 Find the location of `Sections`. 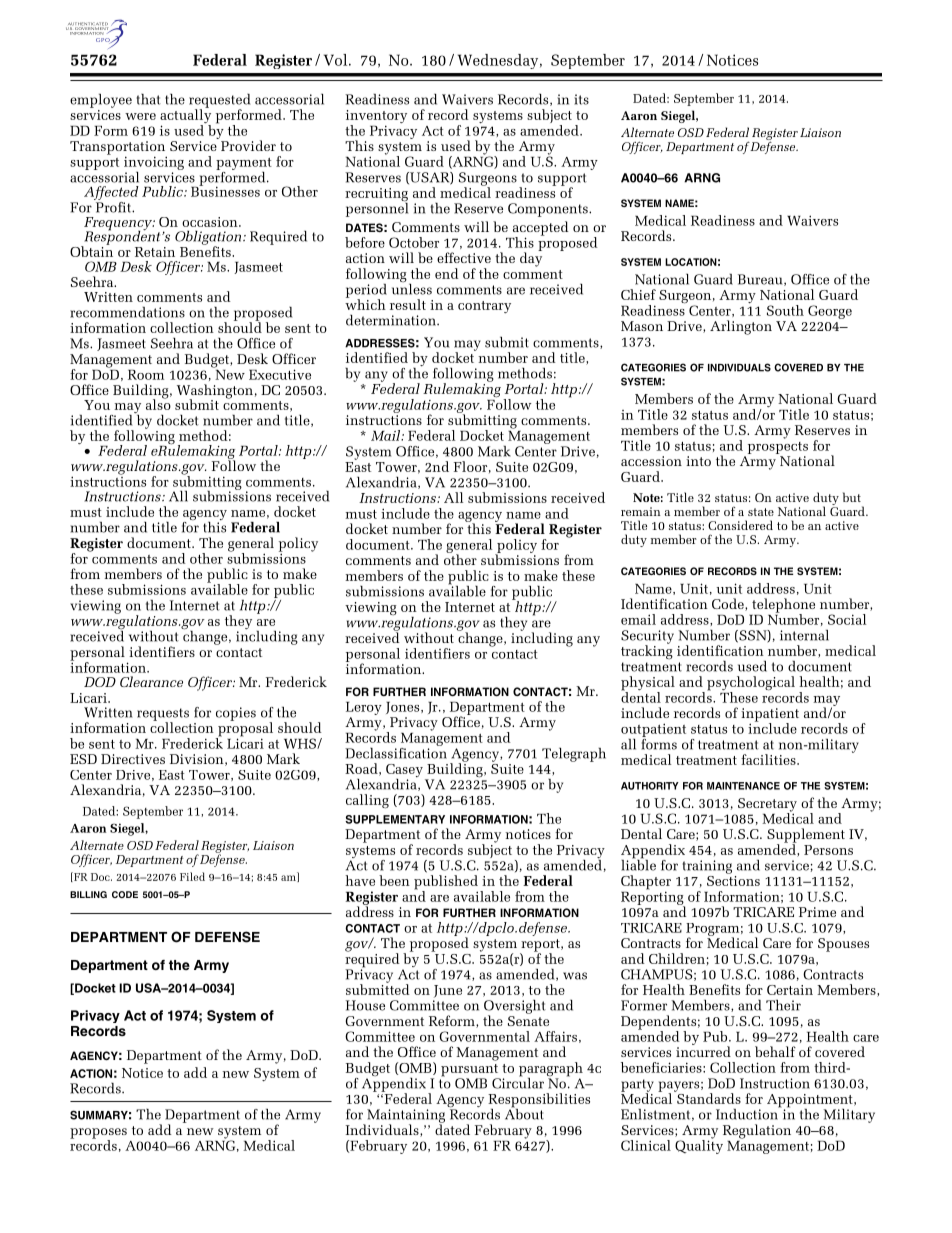

Sections is located at coordinates (733, 879).
